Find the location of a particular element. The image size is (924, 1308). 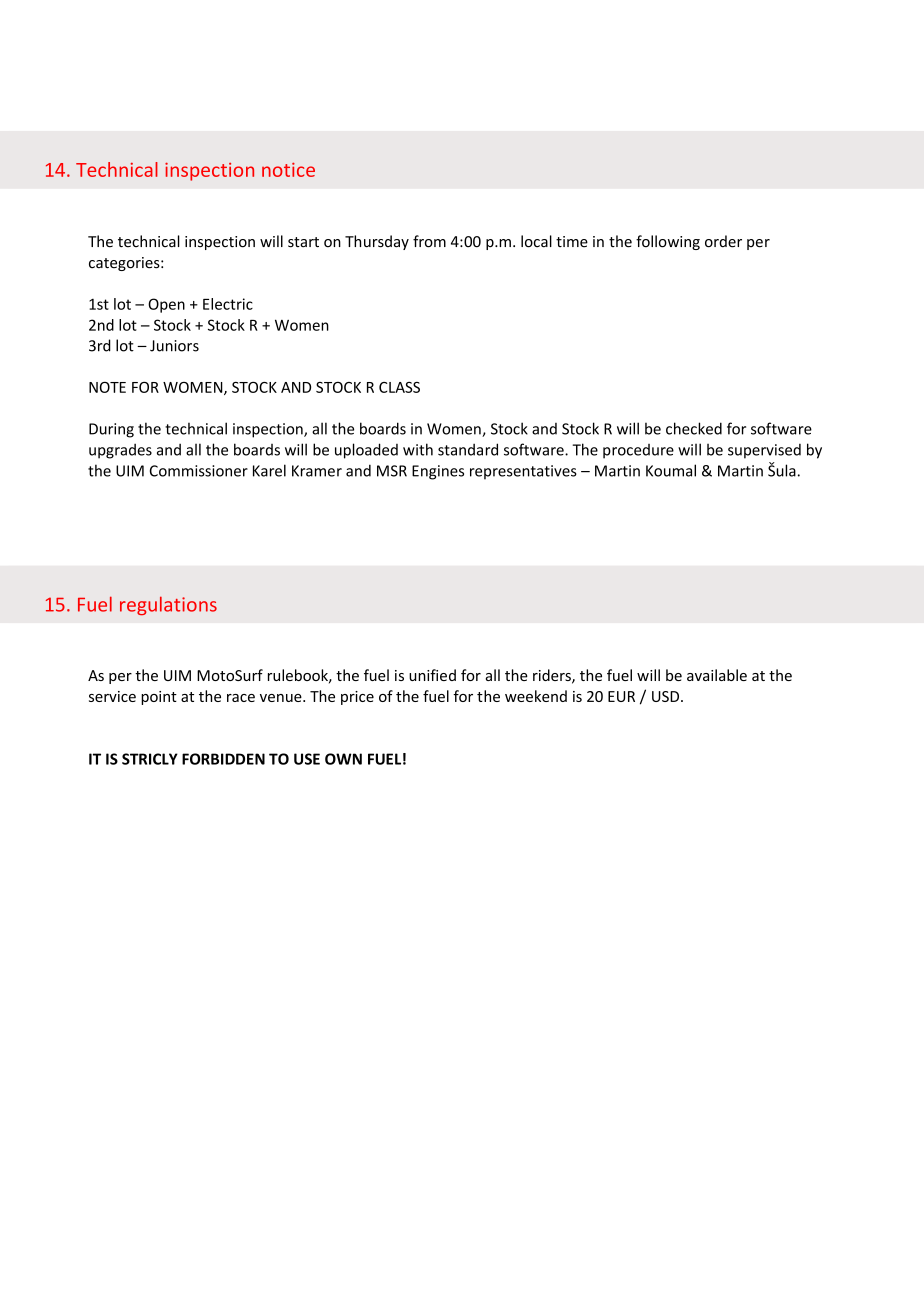

following is located at coordinates (668, 242).
